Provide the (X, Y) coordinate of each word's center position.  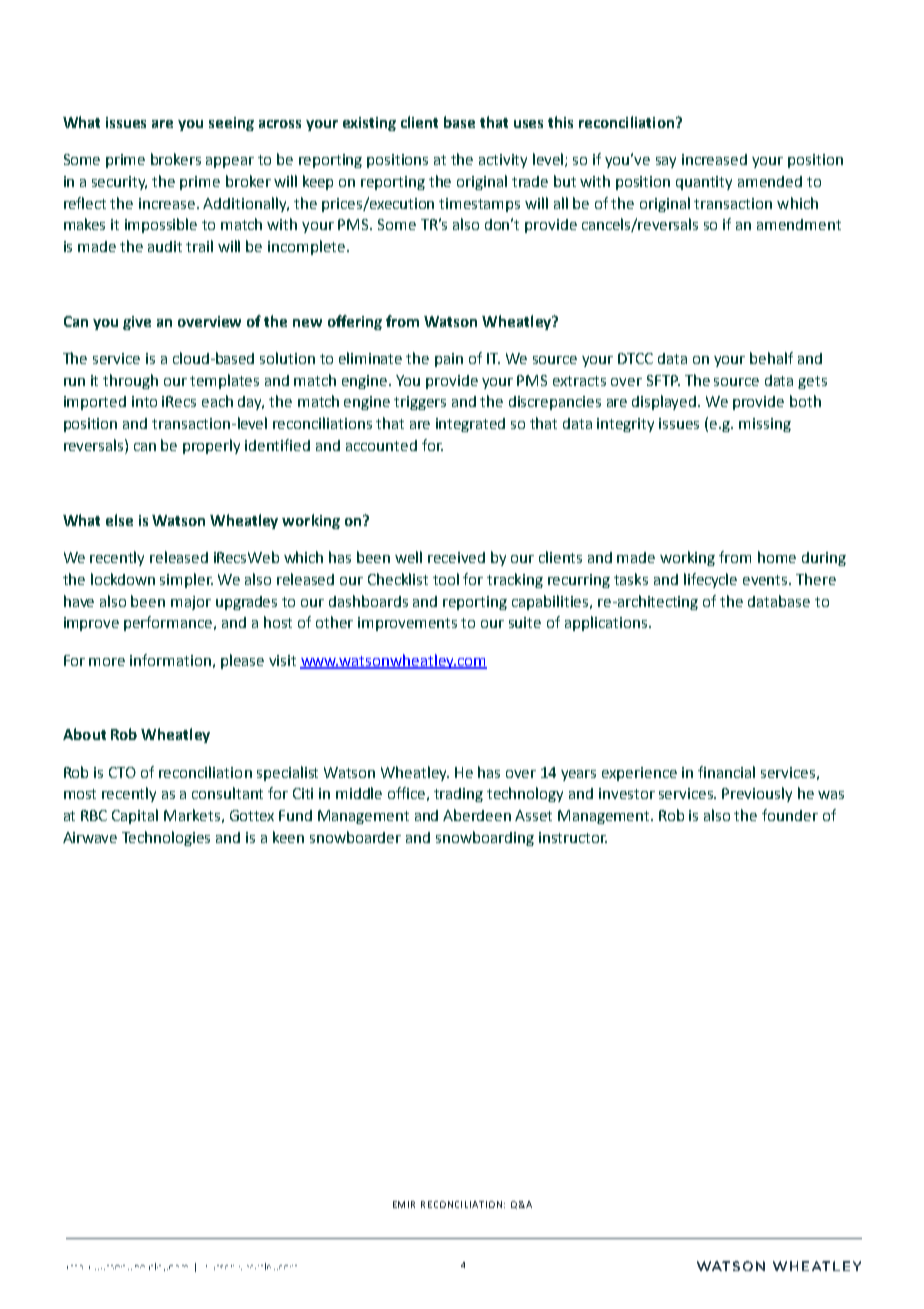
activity (503, 161)
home (777, 557)
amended (770, 181)
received (456, 557)
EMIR (404, 1204)
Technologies (166, 838)
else (119, 520)
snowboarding (485, 838)
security (119, 183)
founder (790, 815)
